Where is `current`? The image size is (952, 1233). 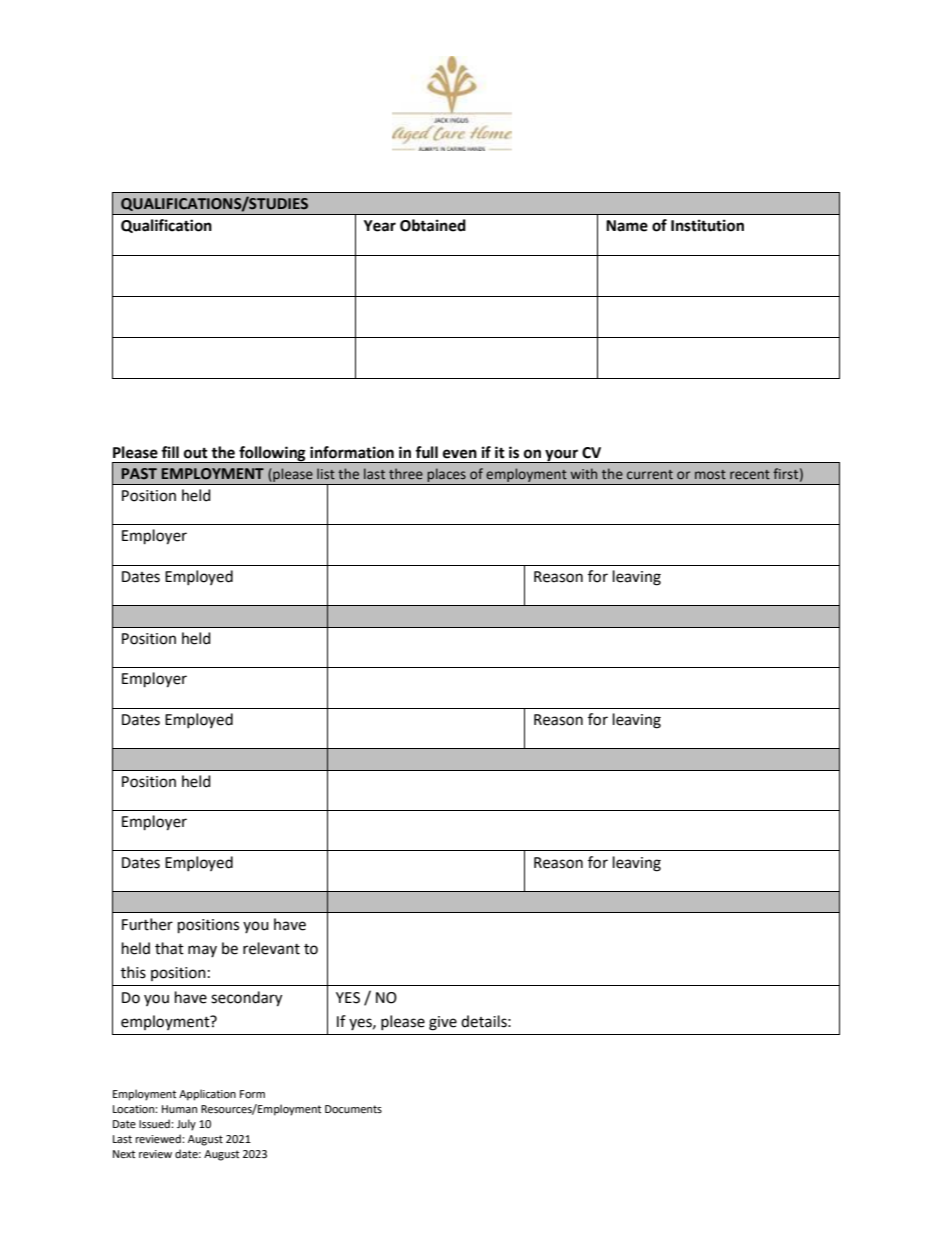
current is located at coordinates (650, 474).
